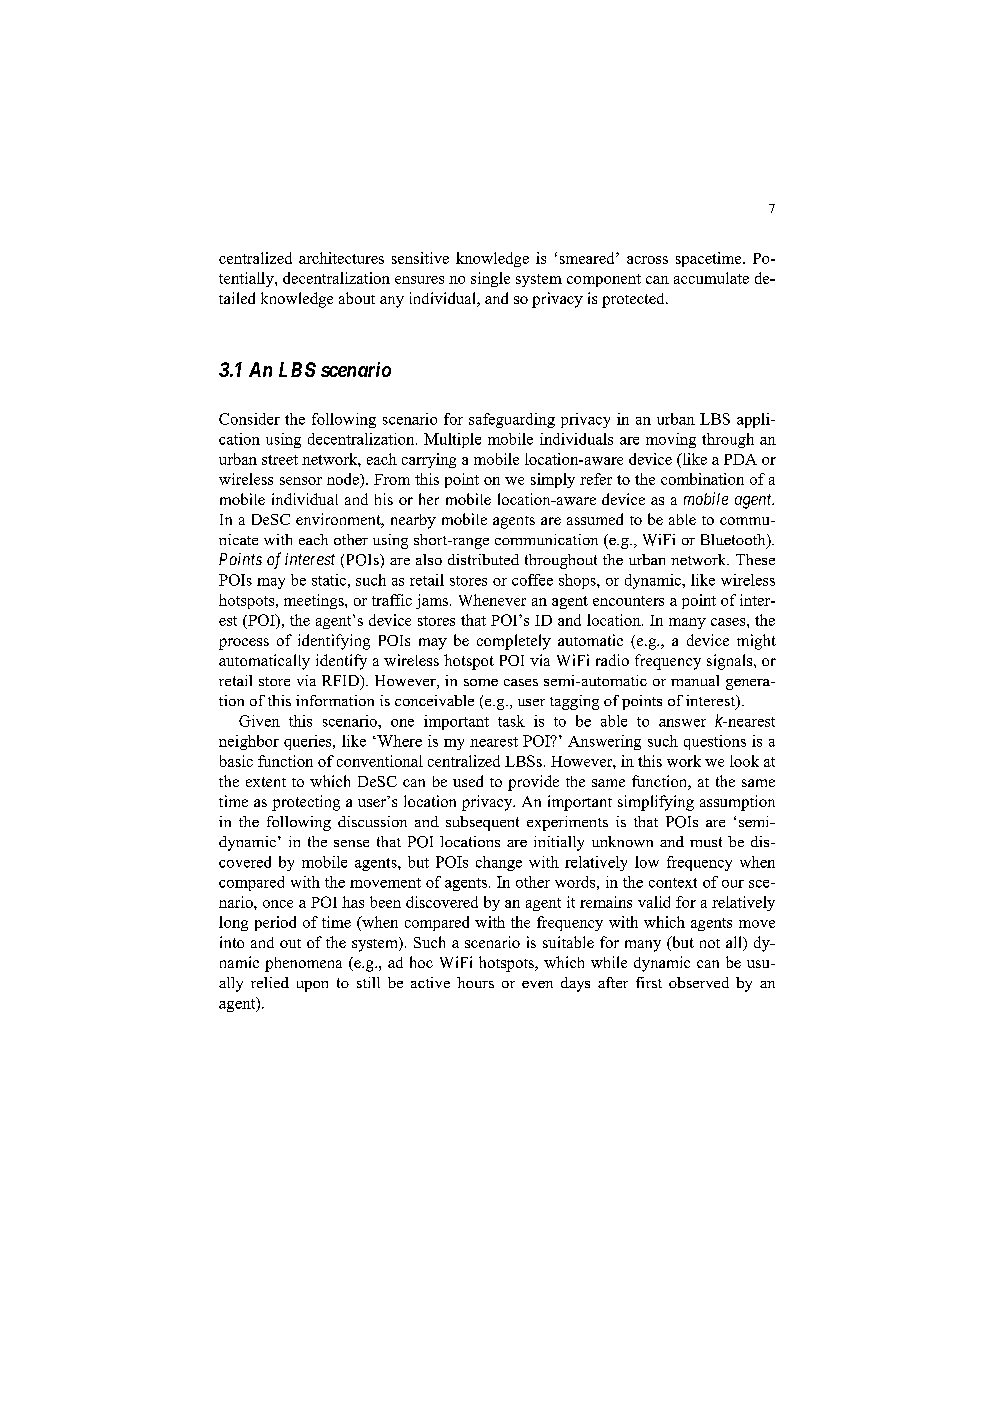  Describe the element at coordinates (315, 601) in the page. I see `meetings` at that location.
